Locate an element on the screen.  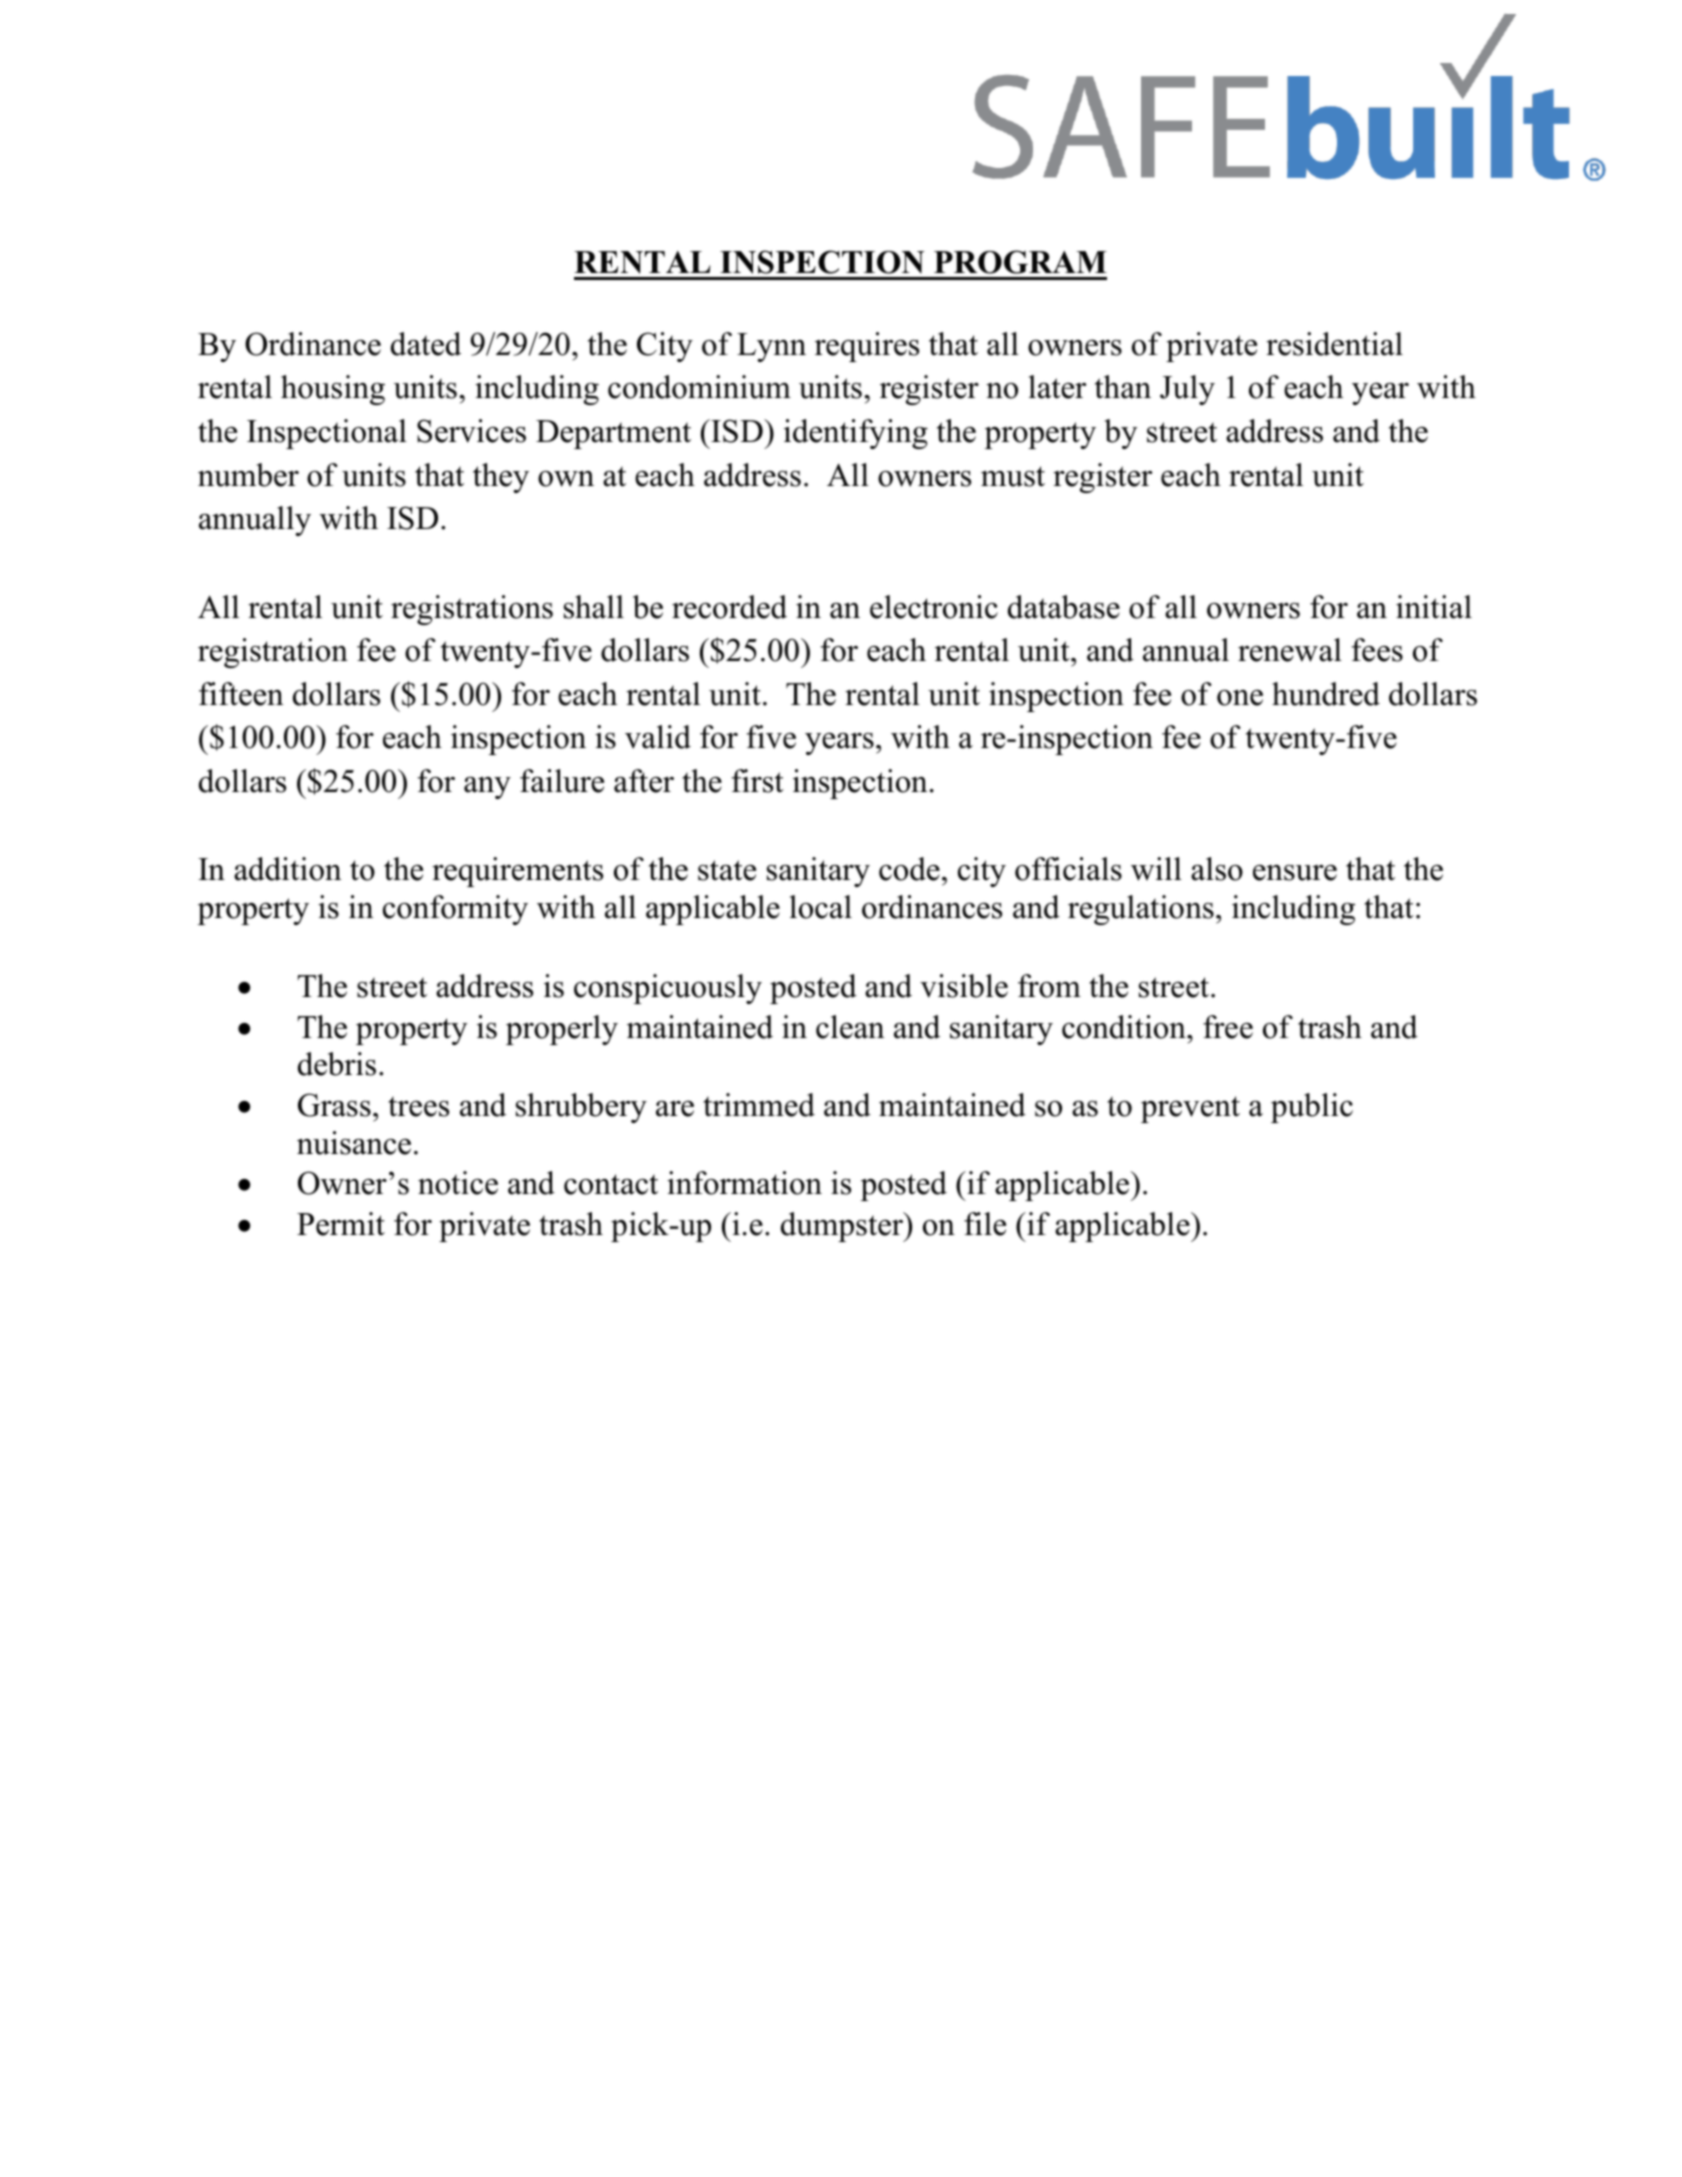
initial is located at coordinates (1434, 607).
